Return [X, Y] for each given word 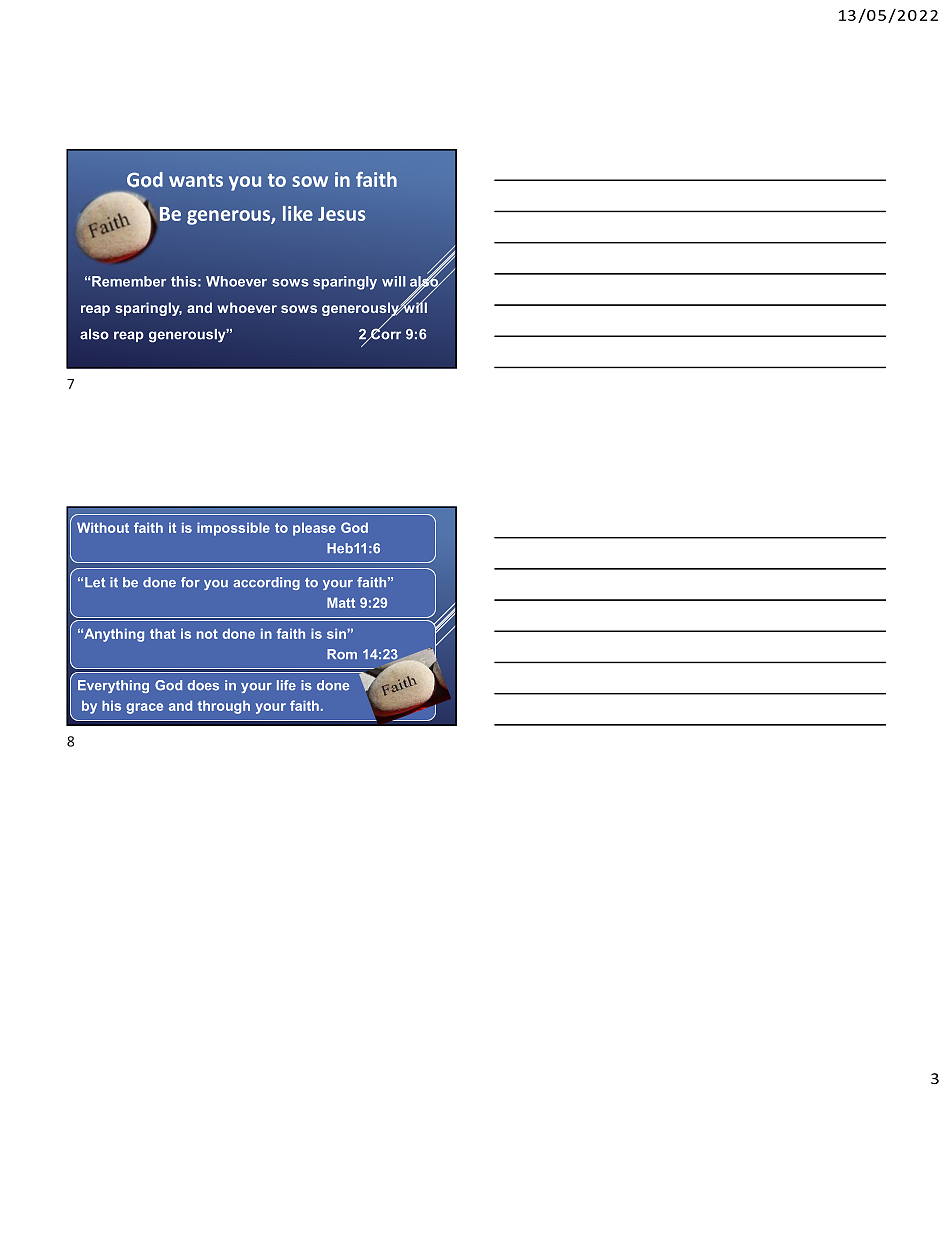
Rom [342, 654]
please [314, 529]
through [224, 707]
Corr [385, 333]
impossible [233, 529]
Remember [129, 281]
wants [196, 180]
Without [103, 527]
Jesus [341, 214]
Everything [113, 686]
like [298, 213]
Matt [341, 602]
